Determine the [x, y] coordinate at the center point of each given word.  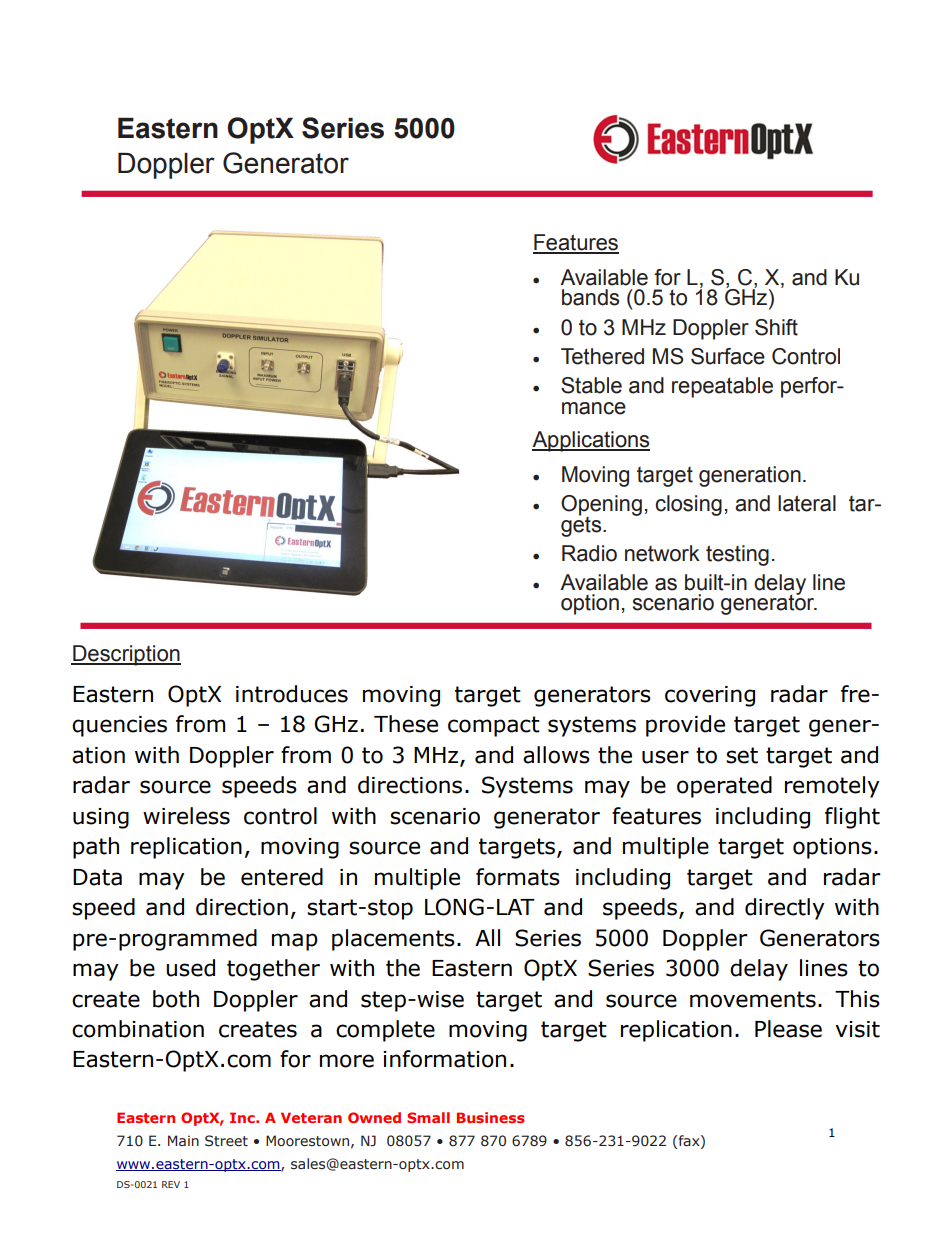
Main [183, 1140]
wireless [186, 816]
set [742, 755]
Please [788, 1029]
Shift [776, 327]
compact [494, 726]
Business [491, 1117]
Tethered [602, 356]
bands [590, 297]
